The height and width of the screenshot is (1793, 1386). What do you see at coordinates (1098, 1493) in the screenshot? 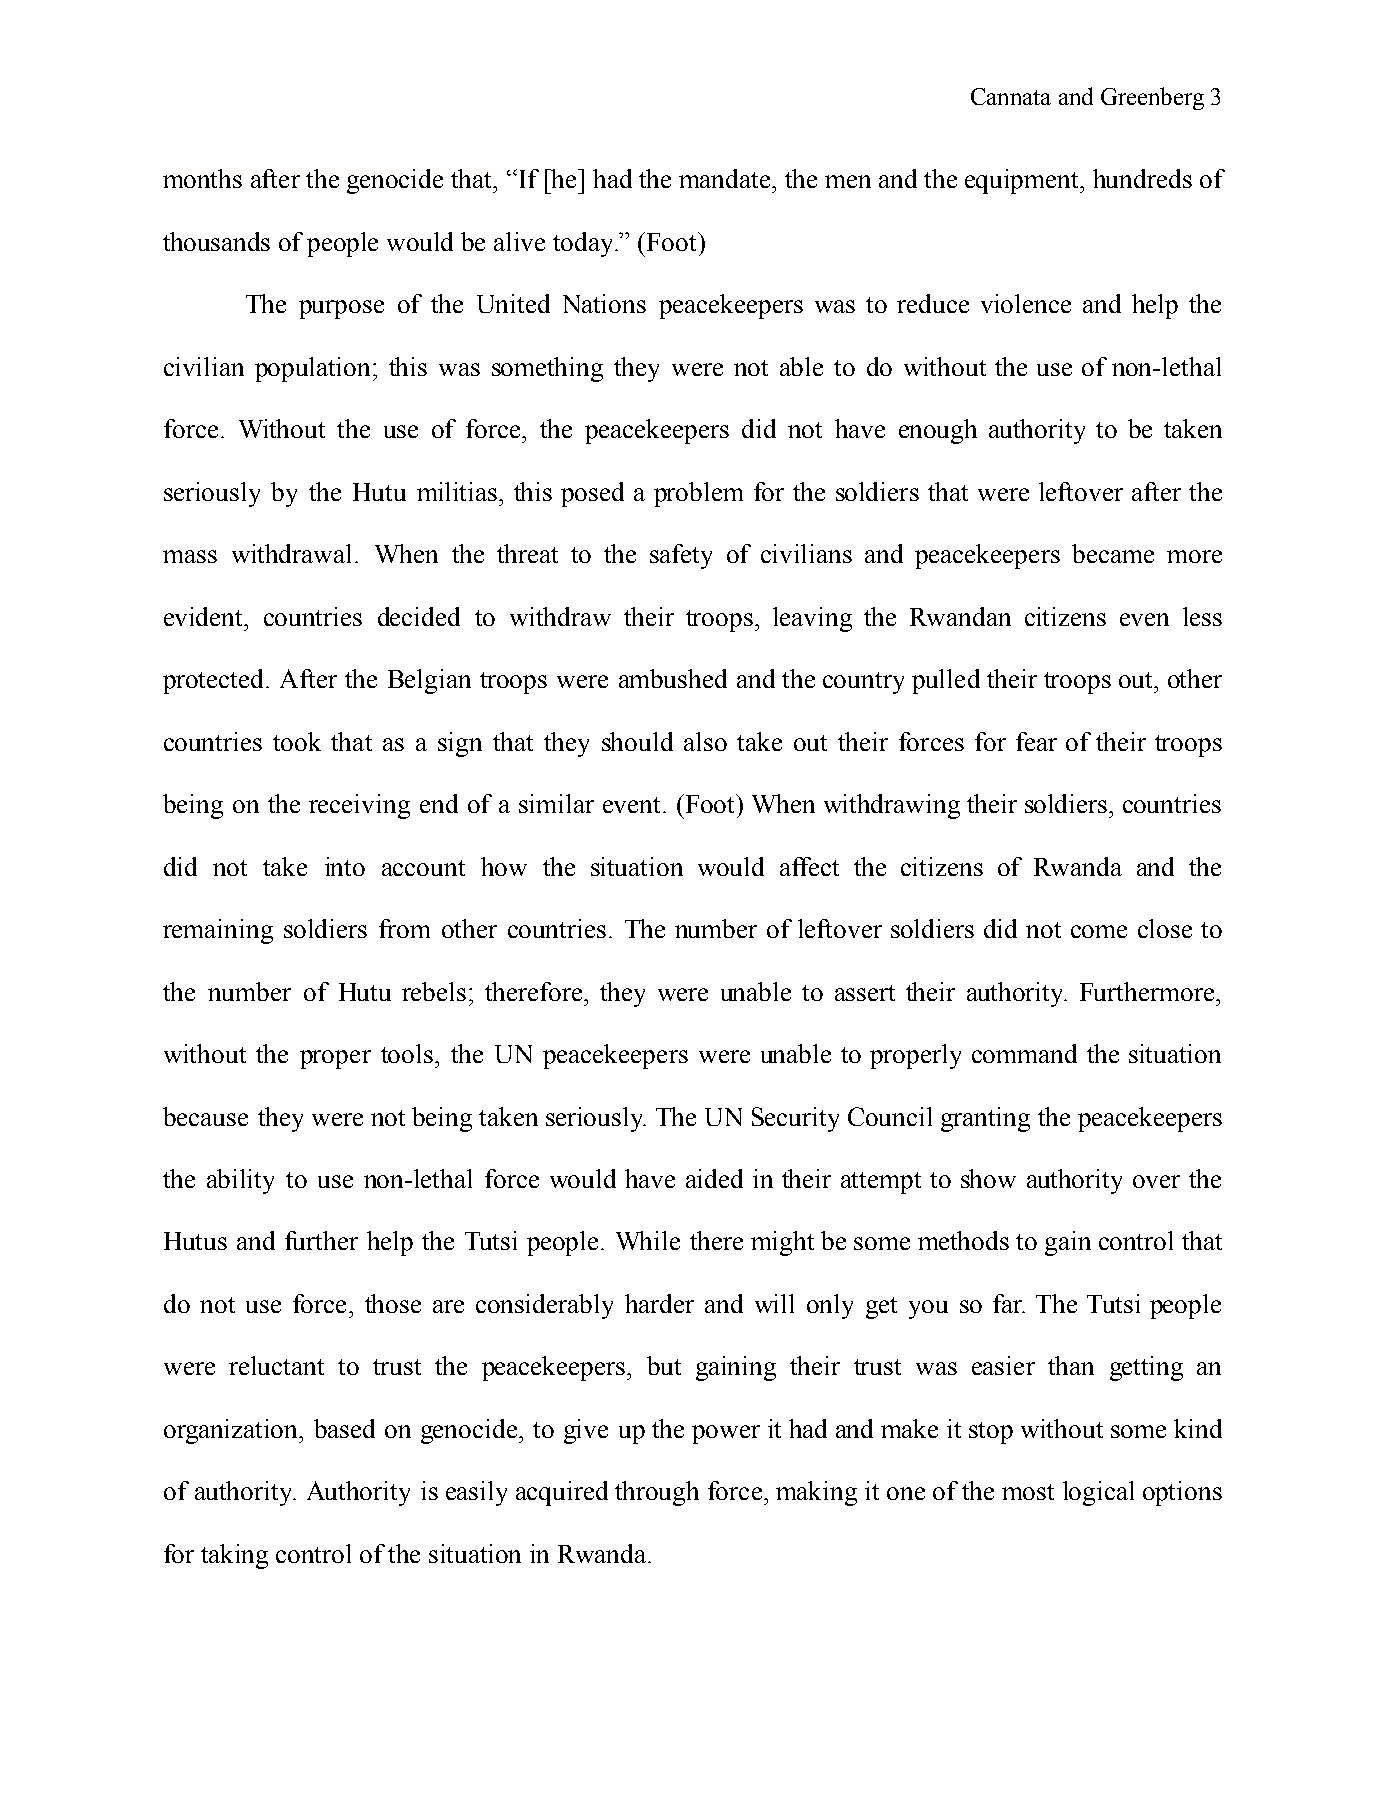
I see `logical` at bounding box center [1098, 1493].
